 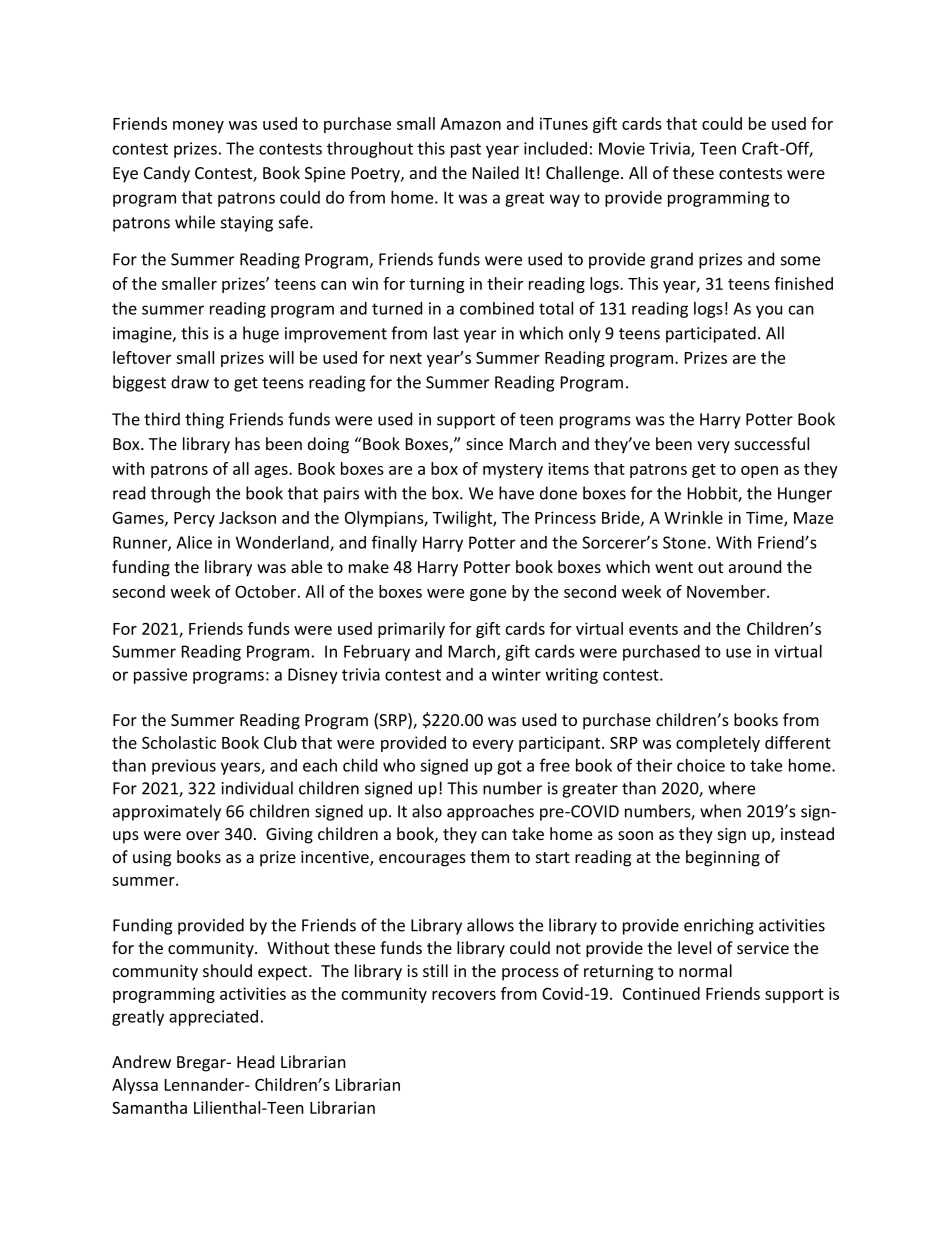 What do you see at coordinates (141, 1061) in the document?
I see `Andrew` at bounding box center [141, 1061].
